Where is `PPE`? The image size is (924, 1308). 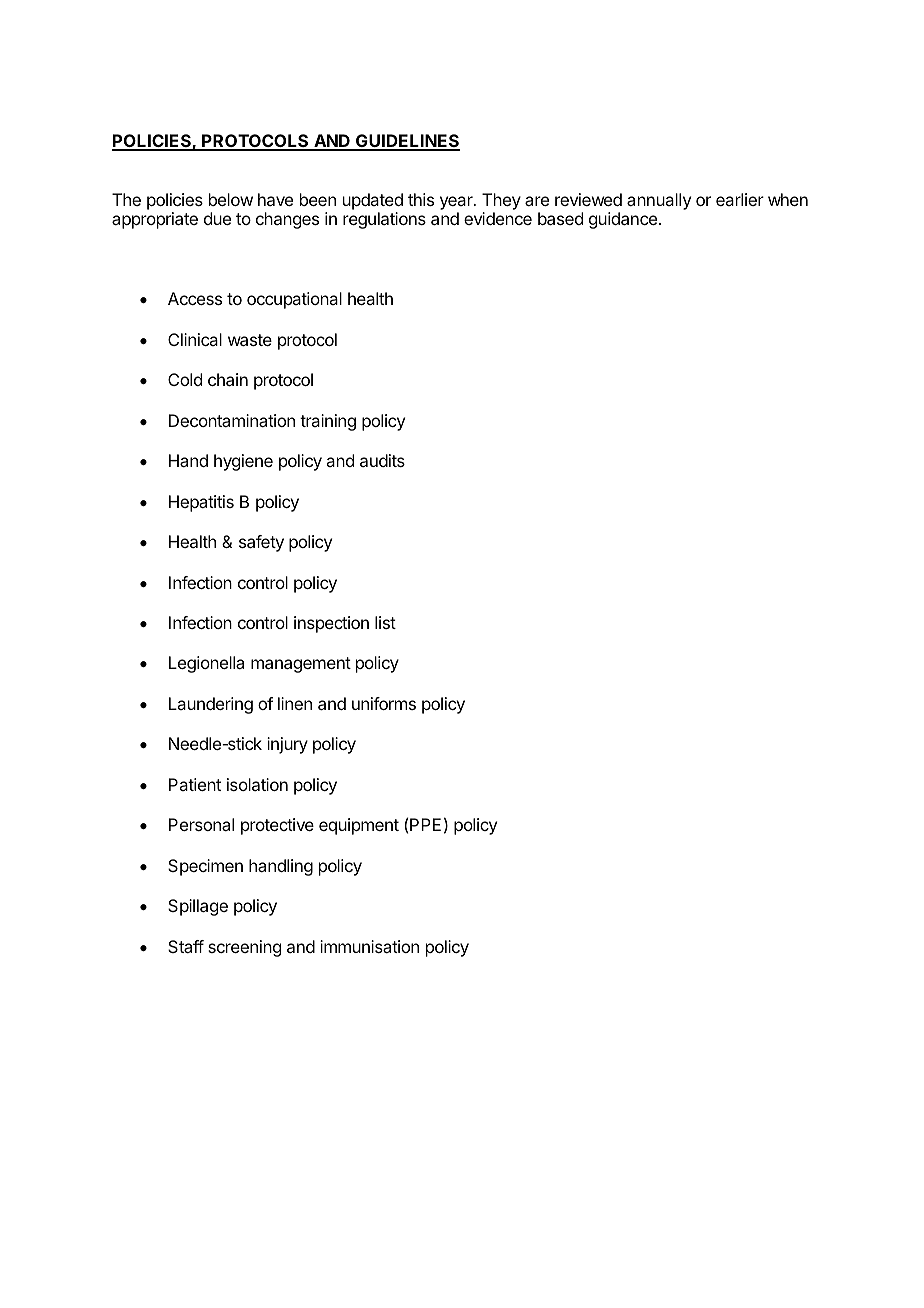
PPE is located at coordinates (425, 824).
